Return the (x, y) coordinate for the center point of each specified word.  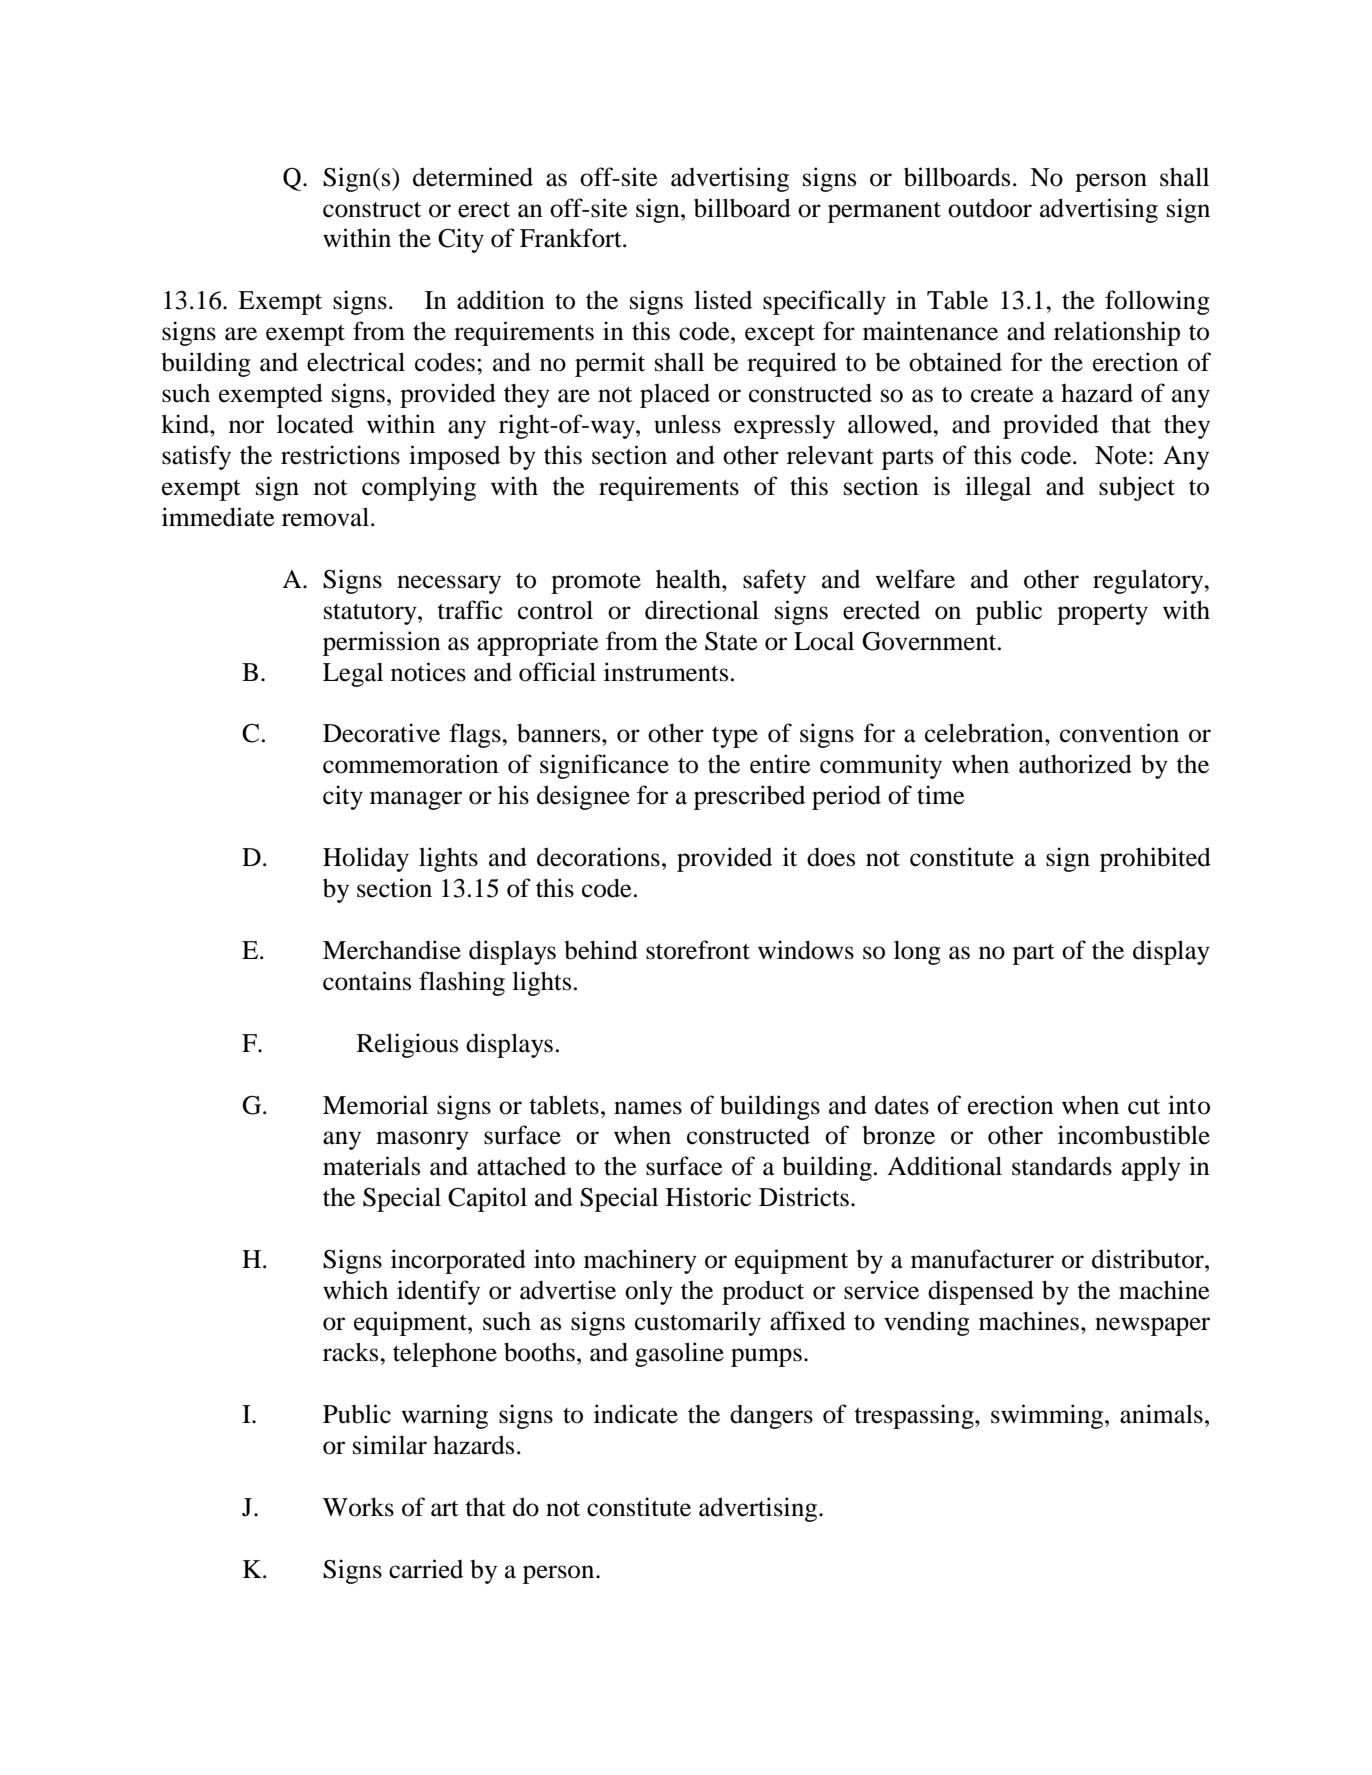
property (1102, 614)
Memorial (375, 1105)
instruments (666, 672)
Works (358, 1507)
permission (382, 643)
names (648, 1108)
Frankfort (572, 238)
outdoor (990, 208)
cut (1144, 1106)
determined (473, 177)
